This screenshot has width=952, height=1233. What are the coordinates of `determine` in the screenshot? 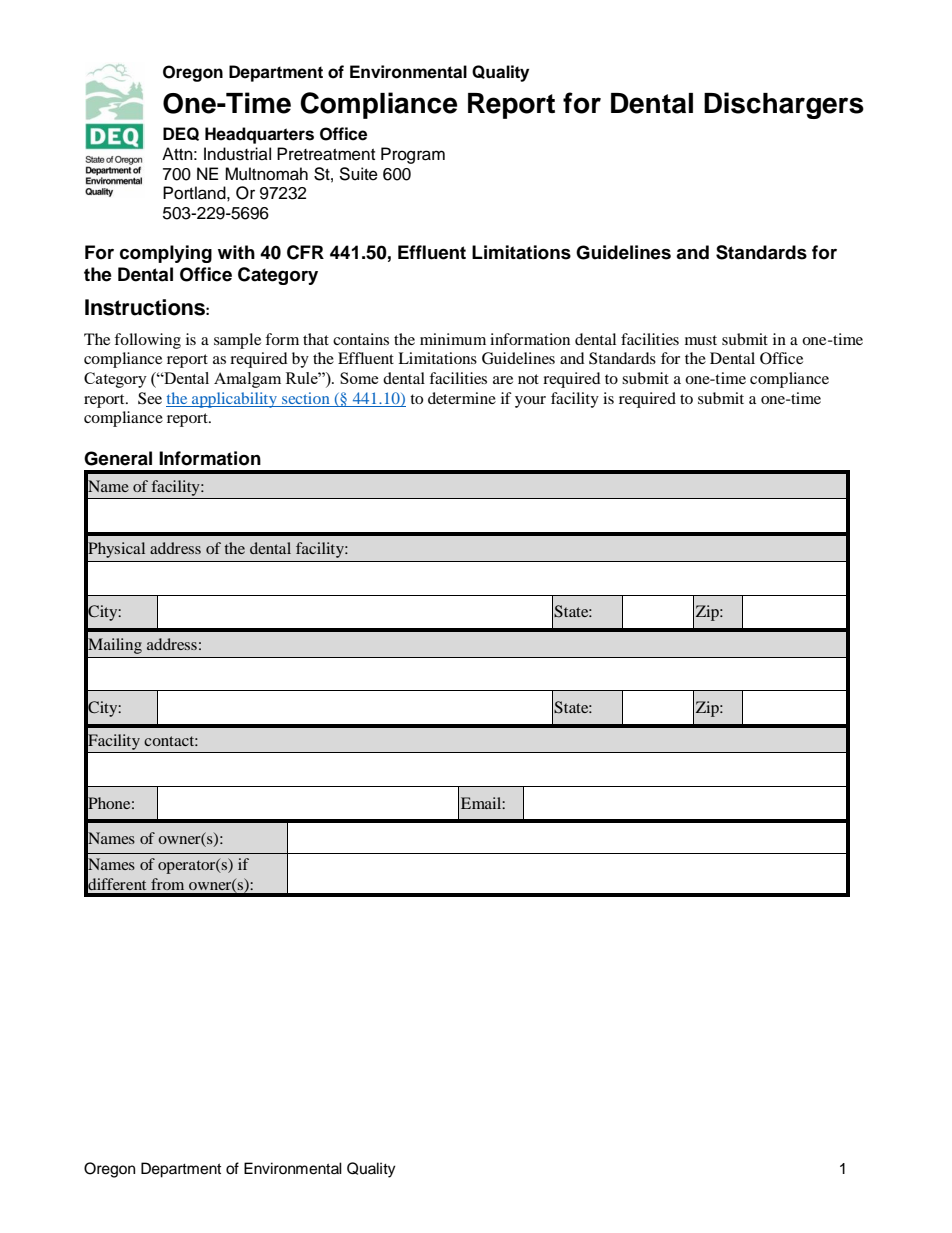 It's located at (462, 398).
